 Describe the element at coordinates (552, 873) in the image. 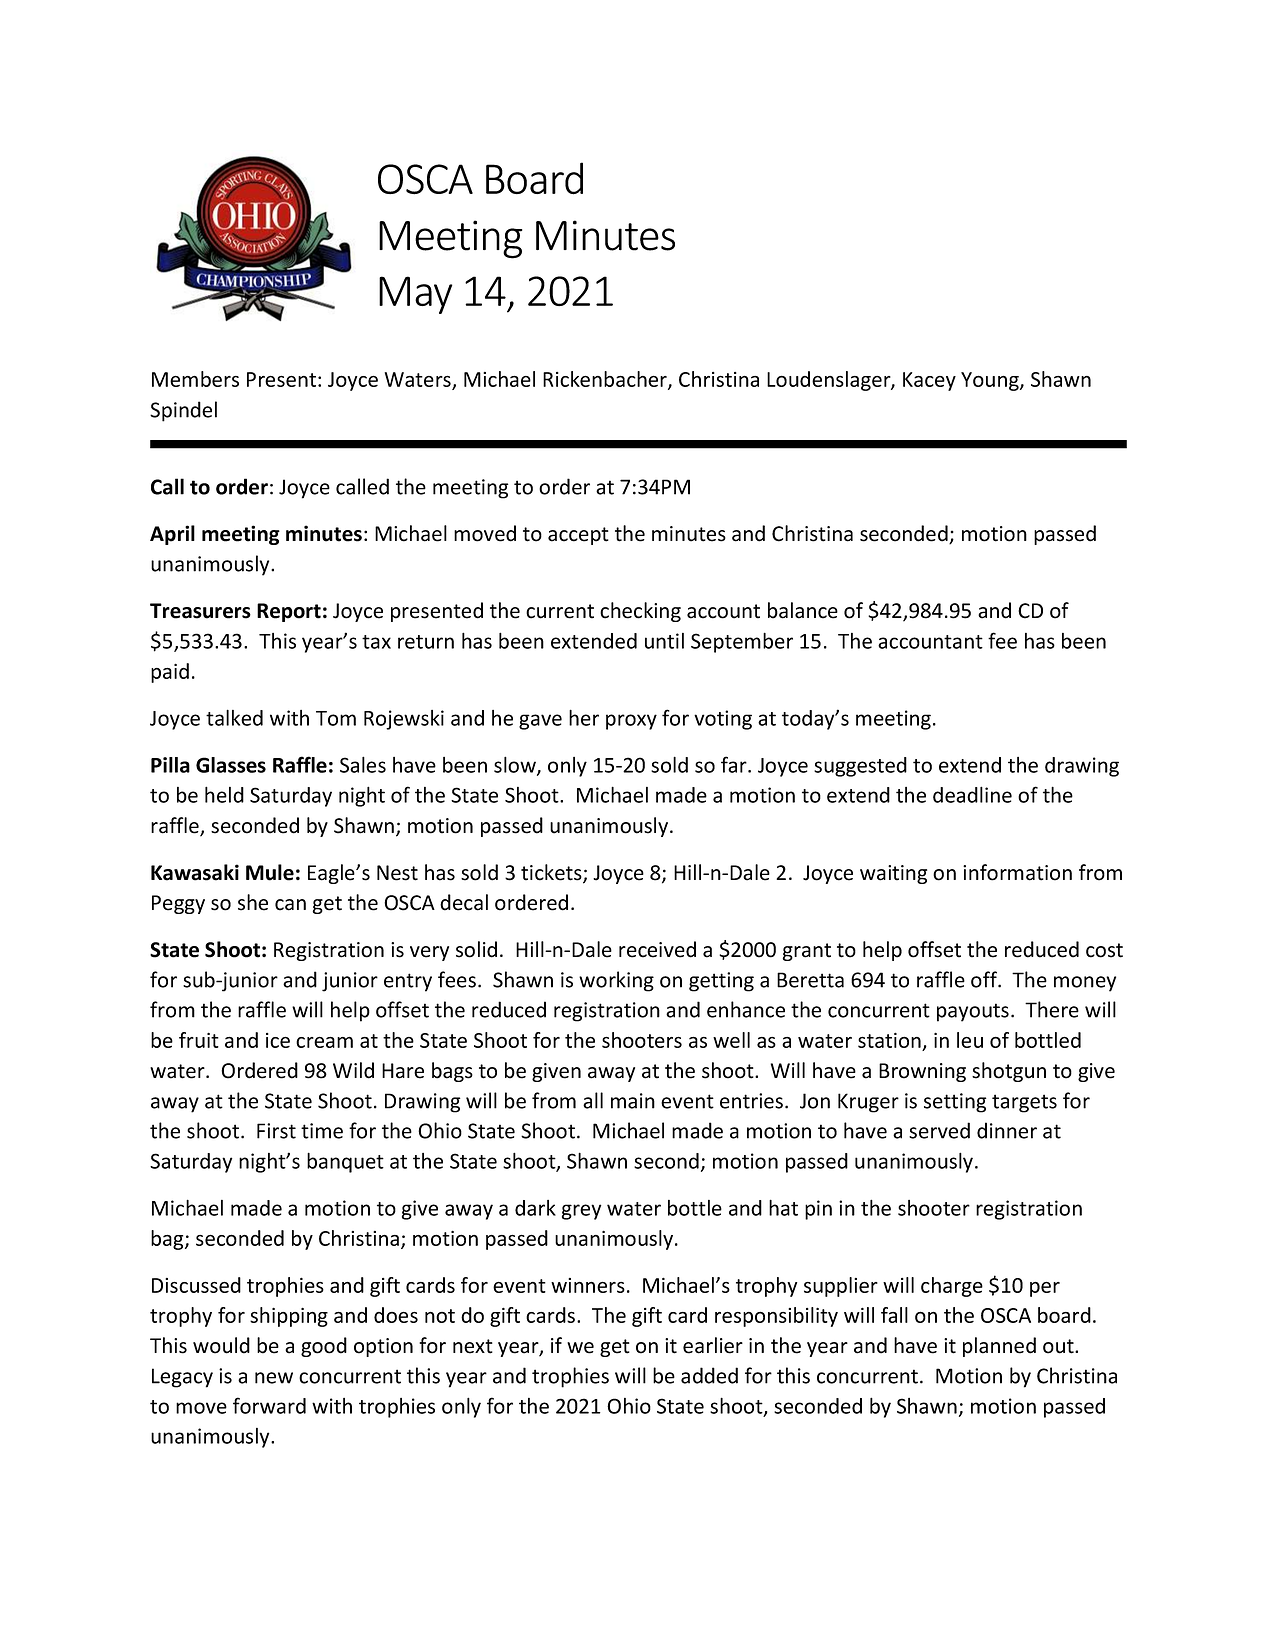

I see `tickets` at that location.
